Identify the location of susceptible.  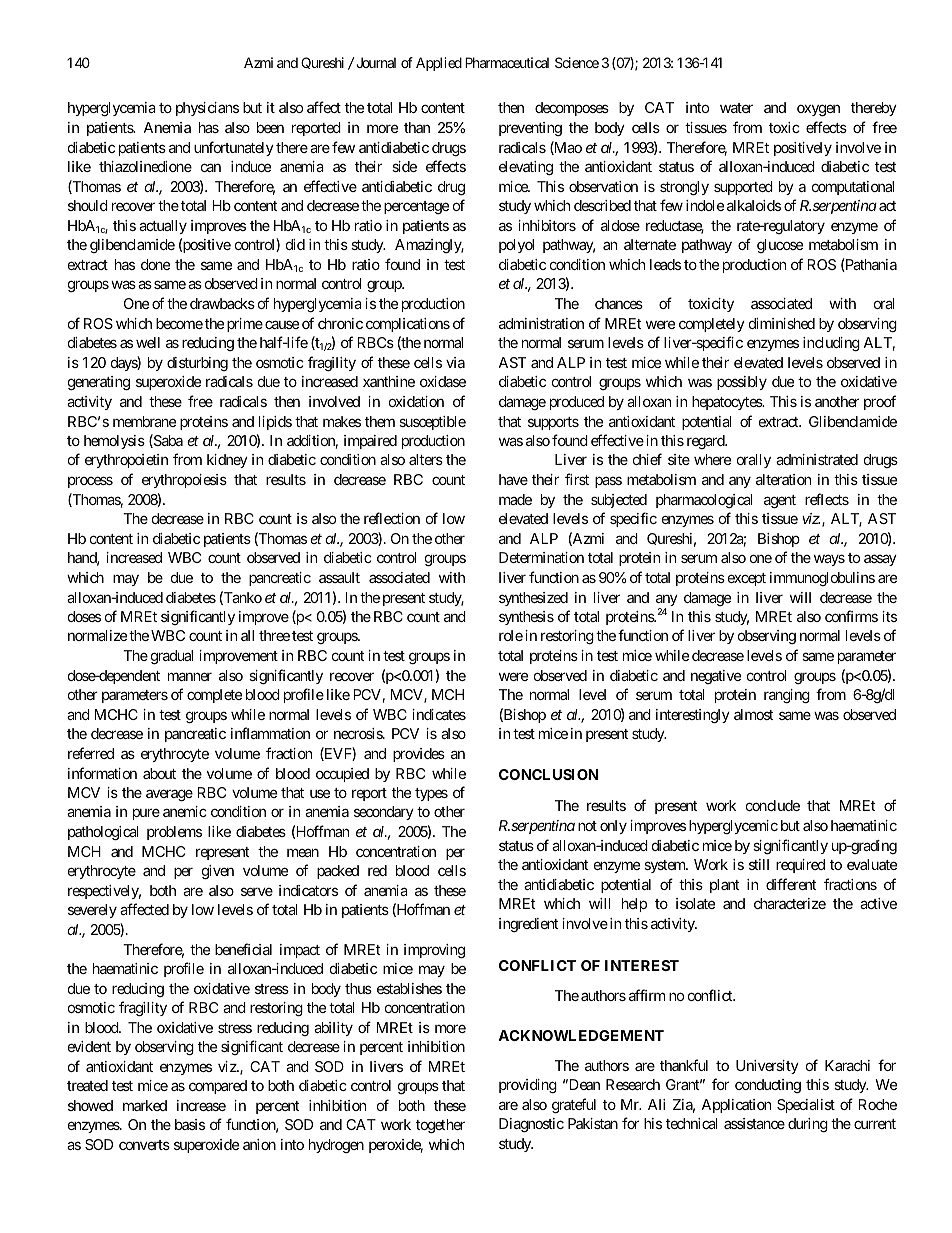
(432, 423).
